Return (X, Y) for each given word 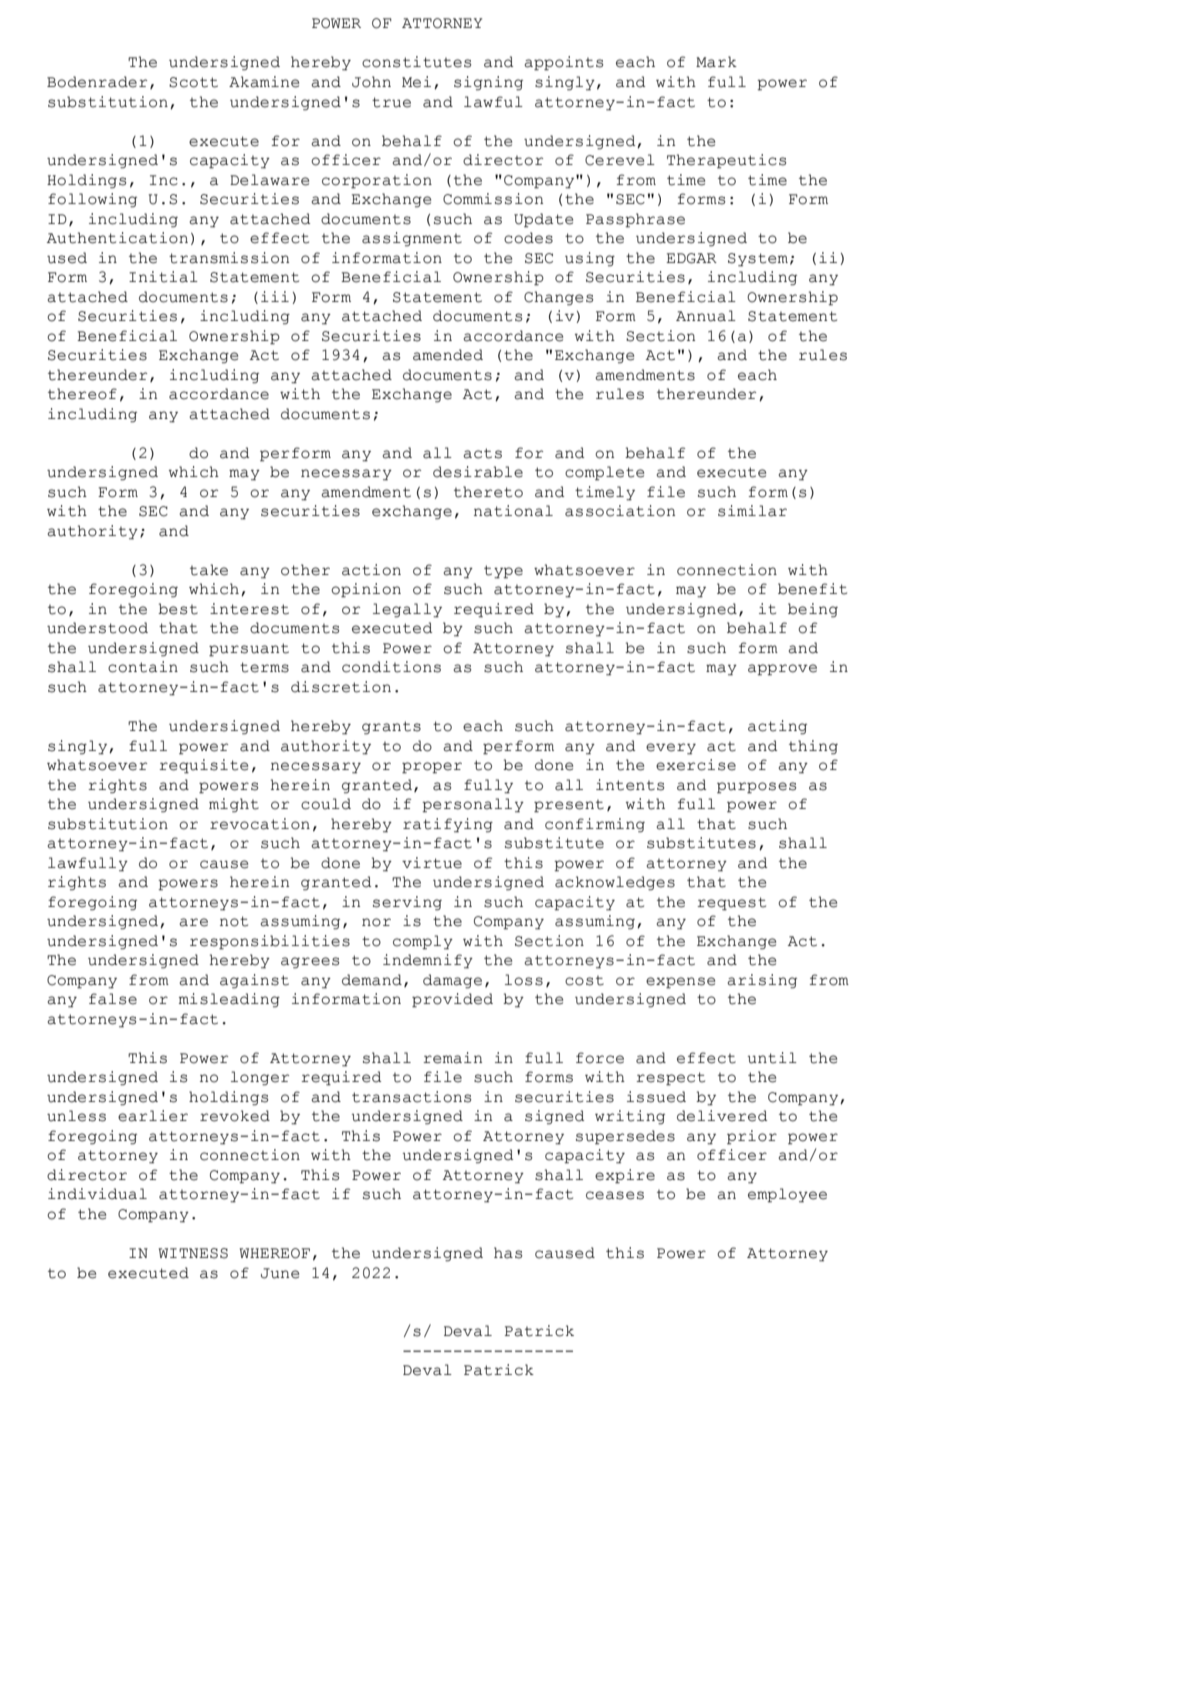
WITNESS (193, 1253)
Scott (193, 82)
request (731, 904)
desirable (478, 472)
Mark (716, 62)
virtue (432, 863)
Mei (416, 82)
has (508, 1253)
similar (752, 511)
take (209, 570)
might (234, 805)
